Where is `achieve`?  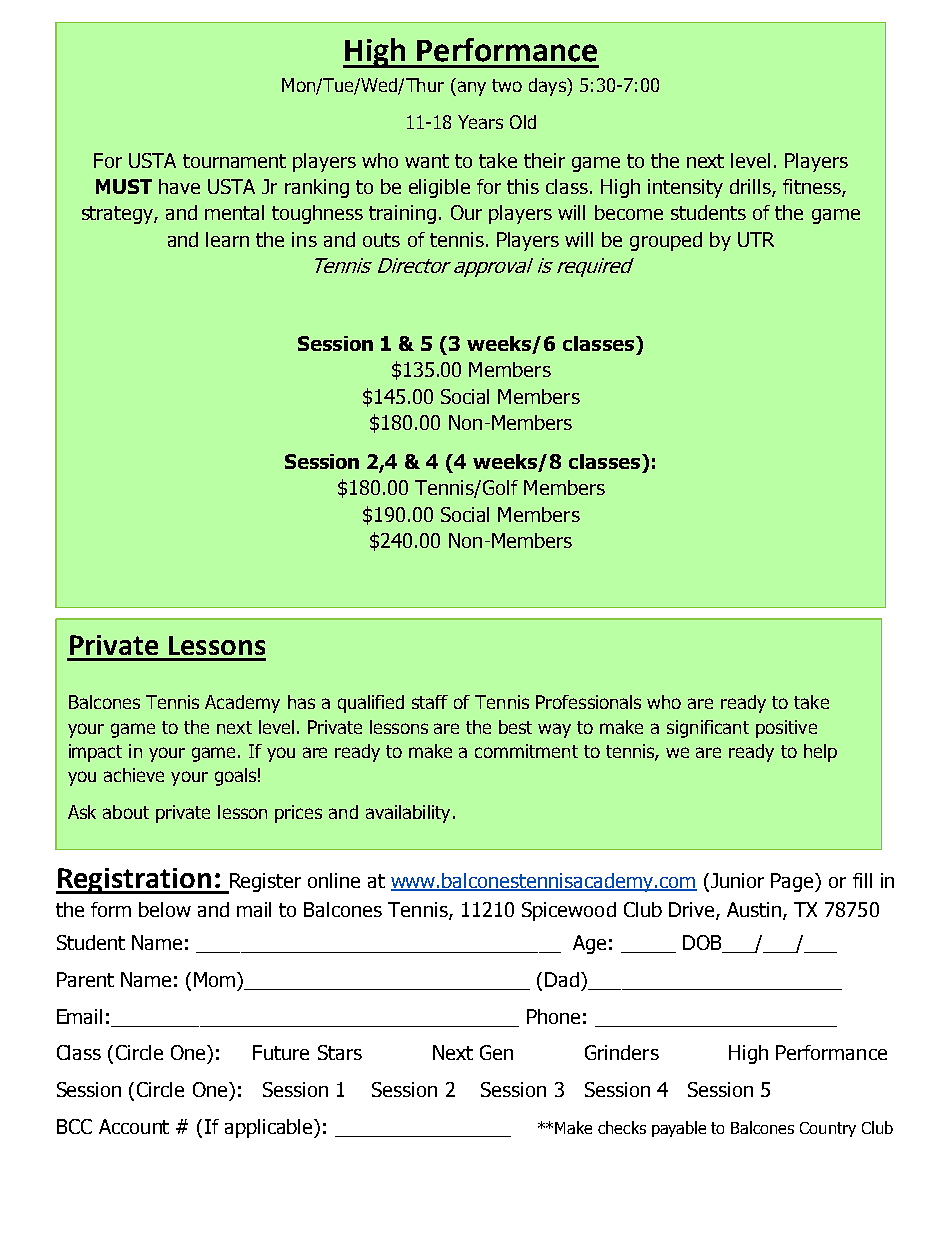 achieve is located at coordinates (134, 775).
